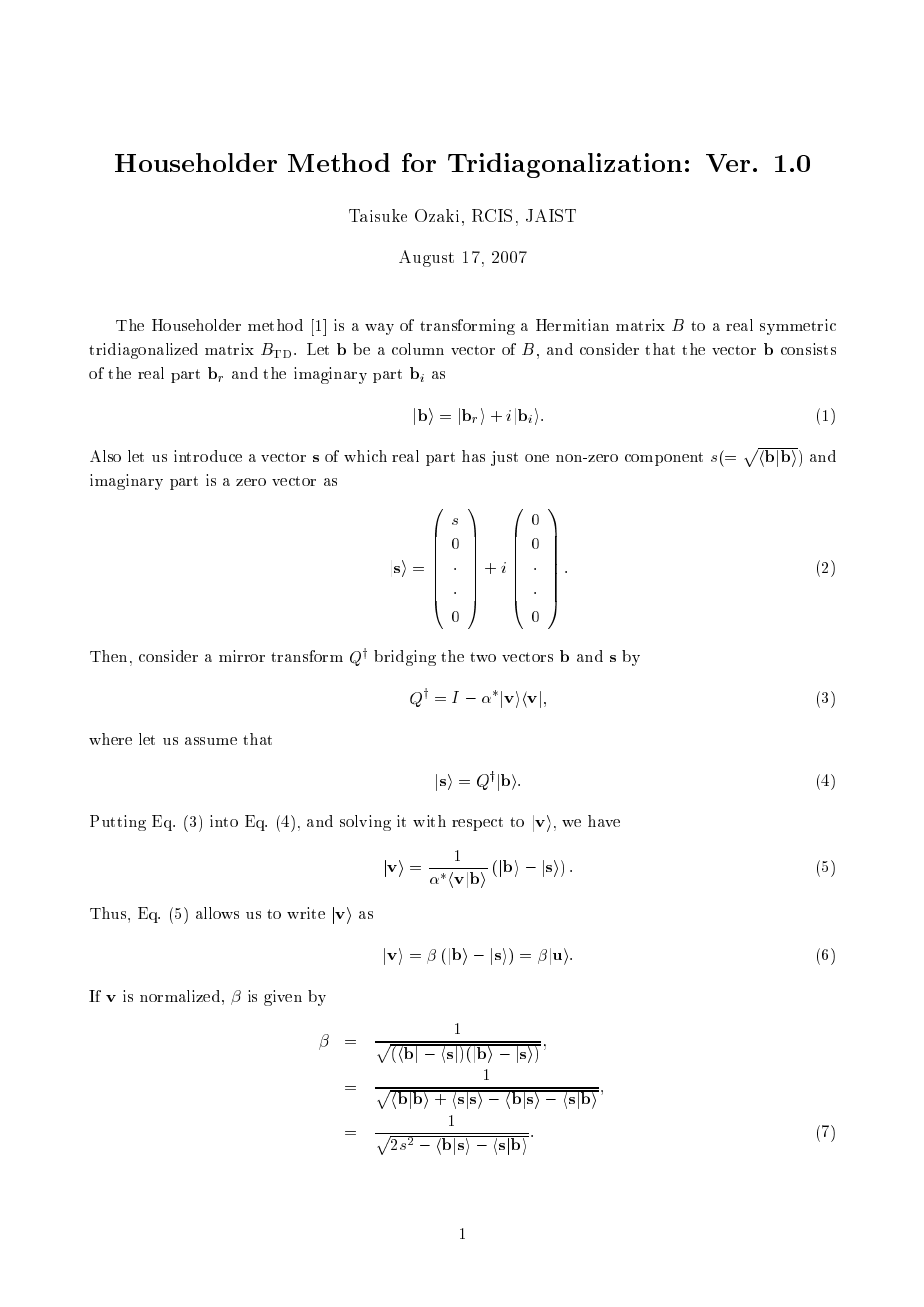  Describe the element at coordinates (105, 456) in the image. I see `Also` at that location.
